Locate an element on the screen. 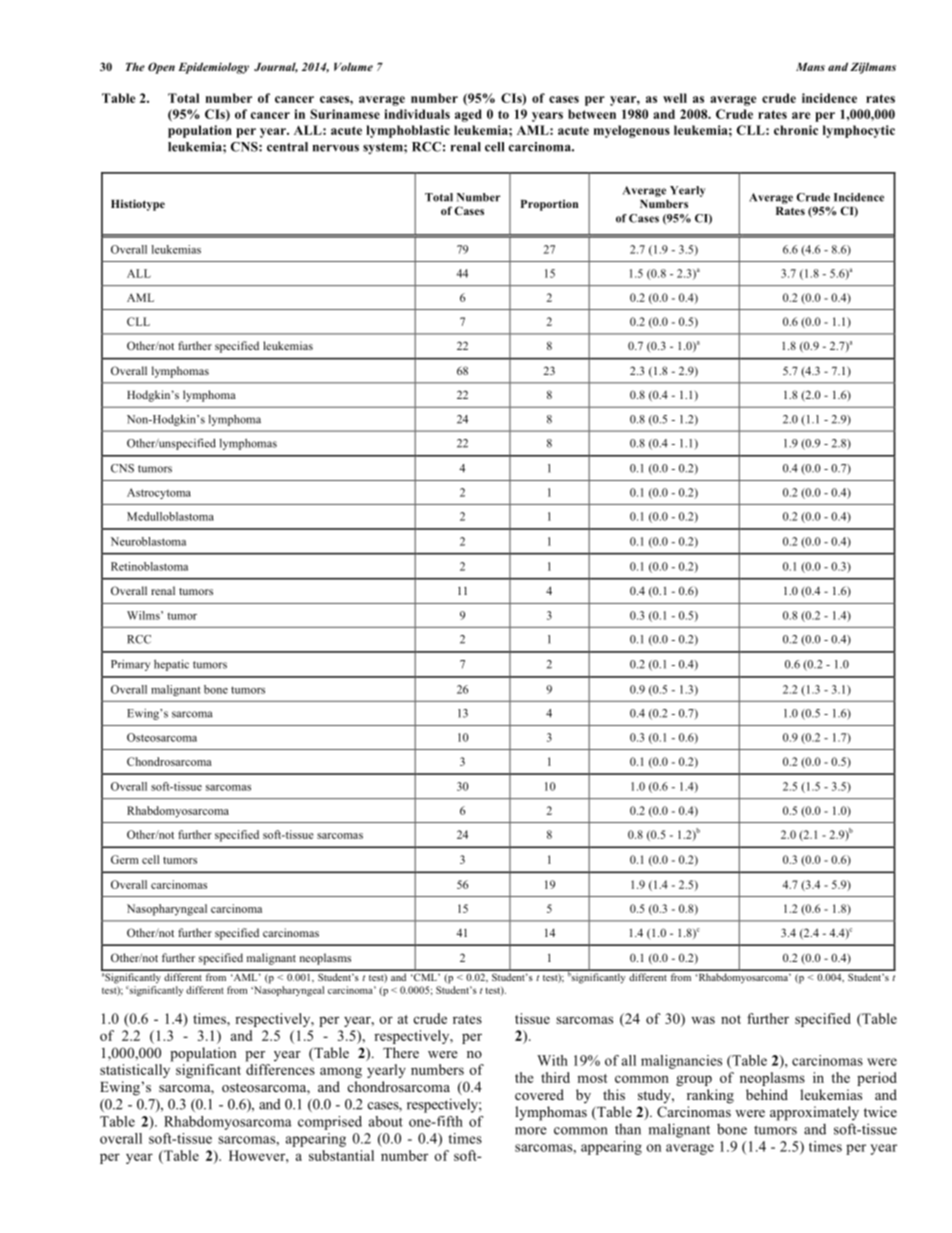 The height and width of the screenshot is (1233, 952). are is located at coordinates (801, 115).
